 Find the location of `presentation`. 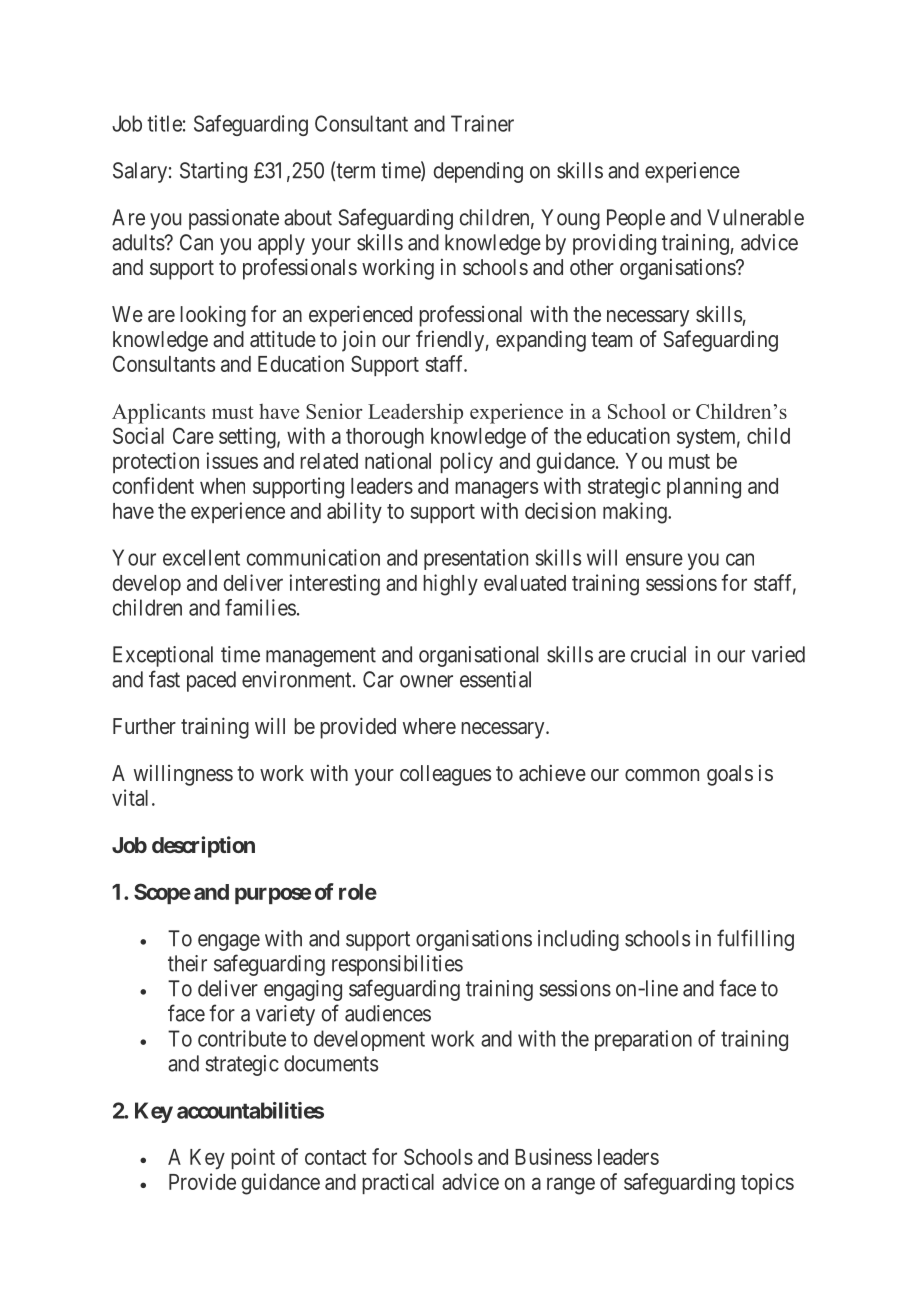

presentation is located at coordinates (476, 559).
